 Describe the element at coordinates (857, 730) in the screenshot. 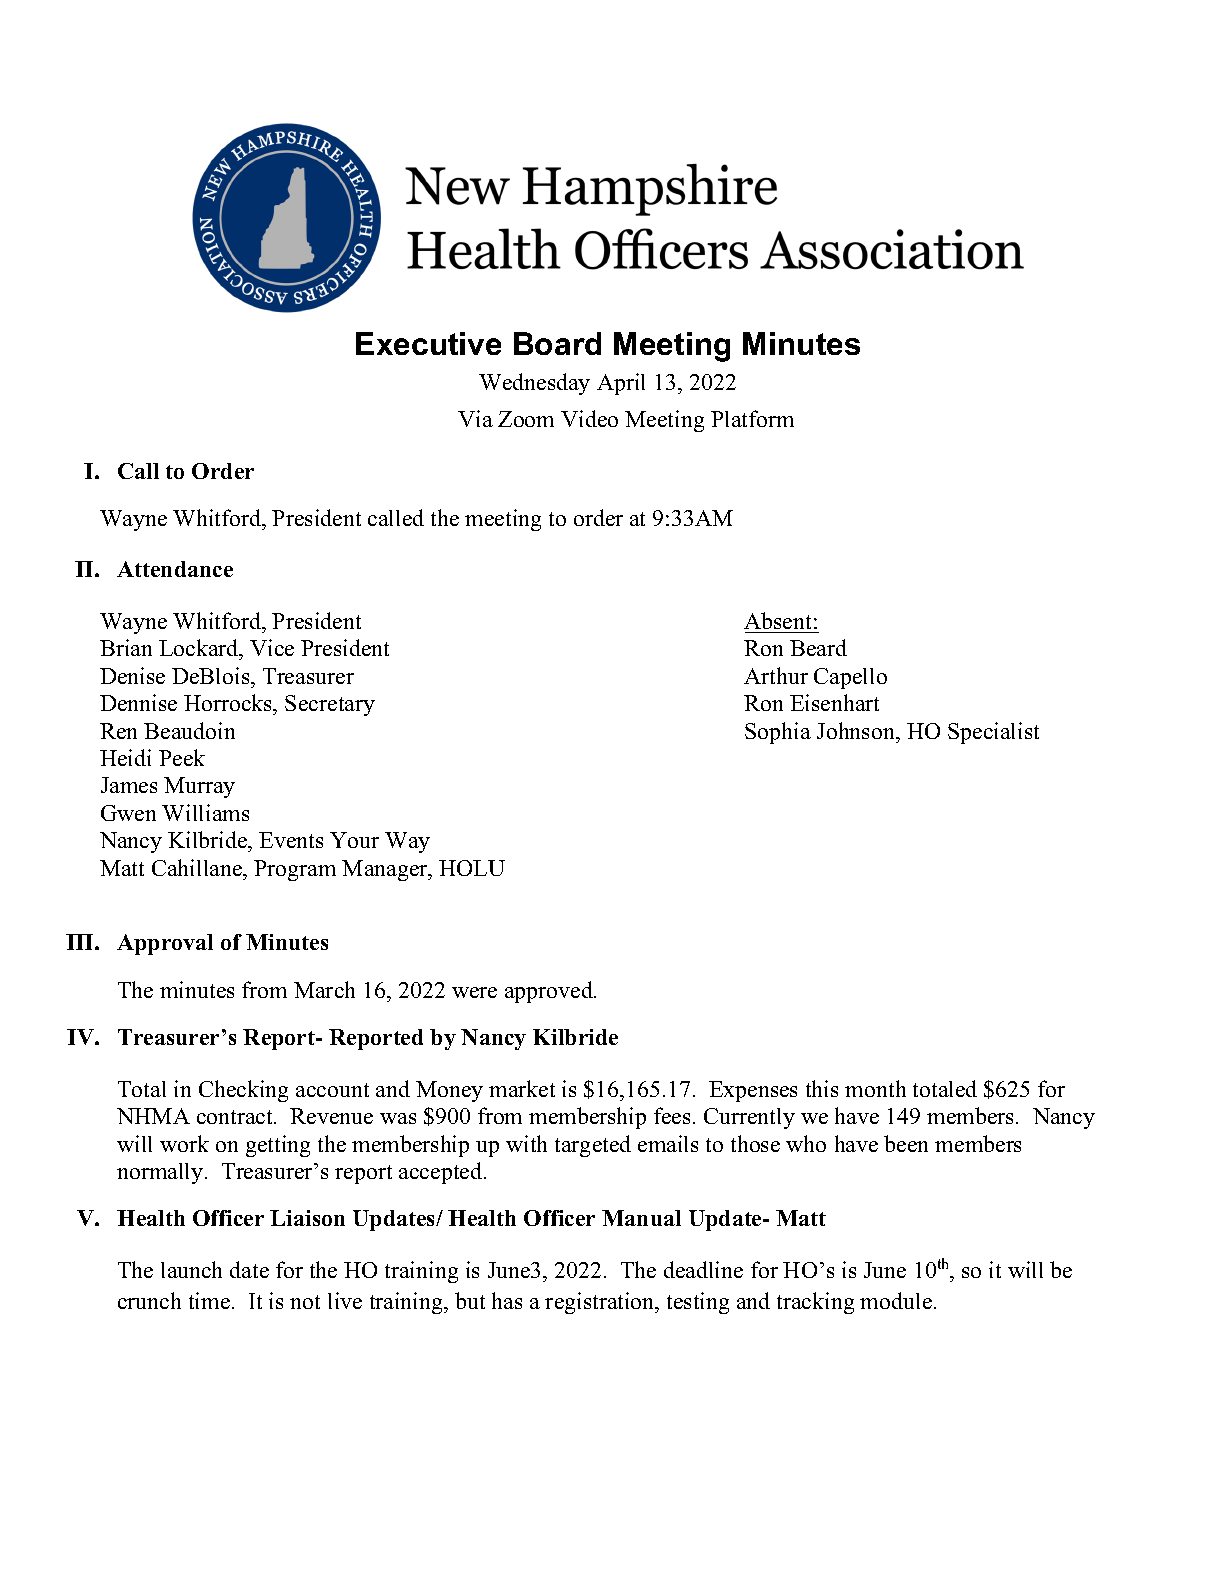

I see `Johnson` at that location.
